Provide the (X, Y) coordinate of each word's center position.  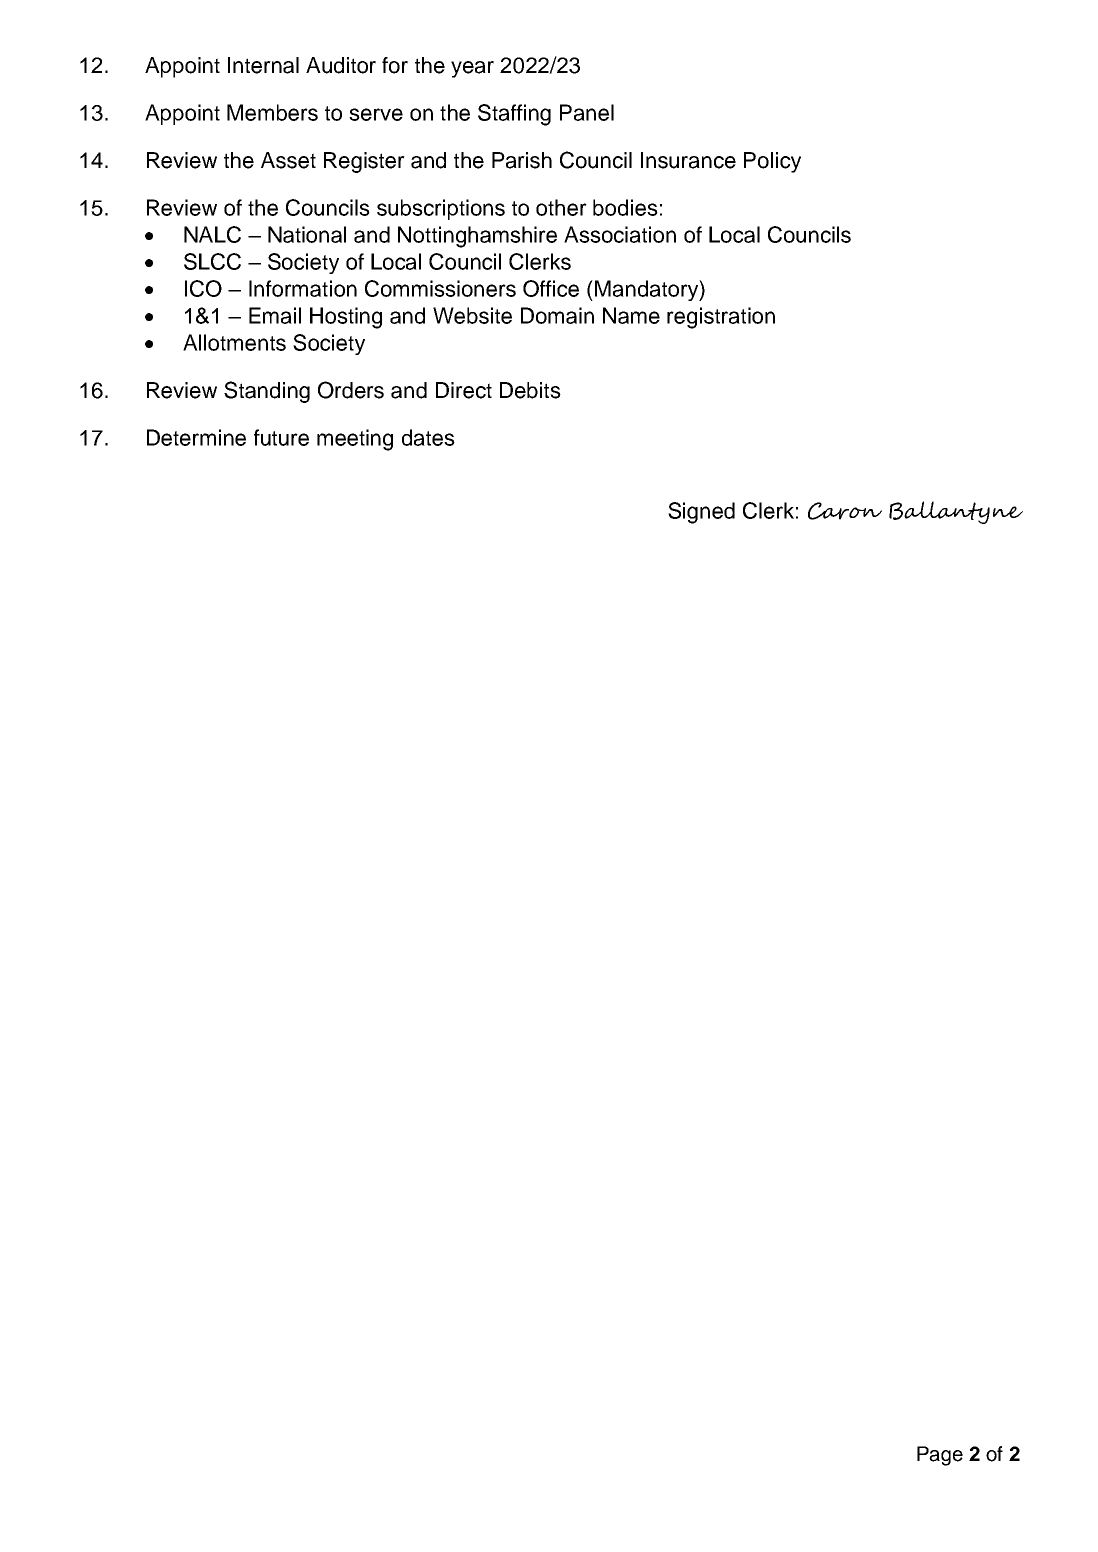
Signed (701, 513)
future (281, 437)
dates (428, 437)
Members (272, 112)
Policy (772, 162)
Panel (587, 112)
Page (940, 1456)
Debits (530, 390)
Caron (845, 511)
